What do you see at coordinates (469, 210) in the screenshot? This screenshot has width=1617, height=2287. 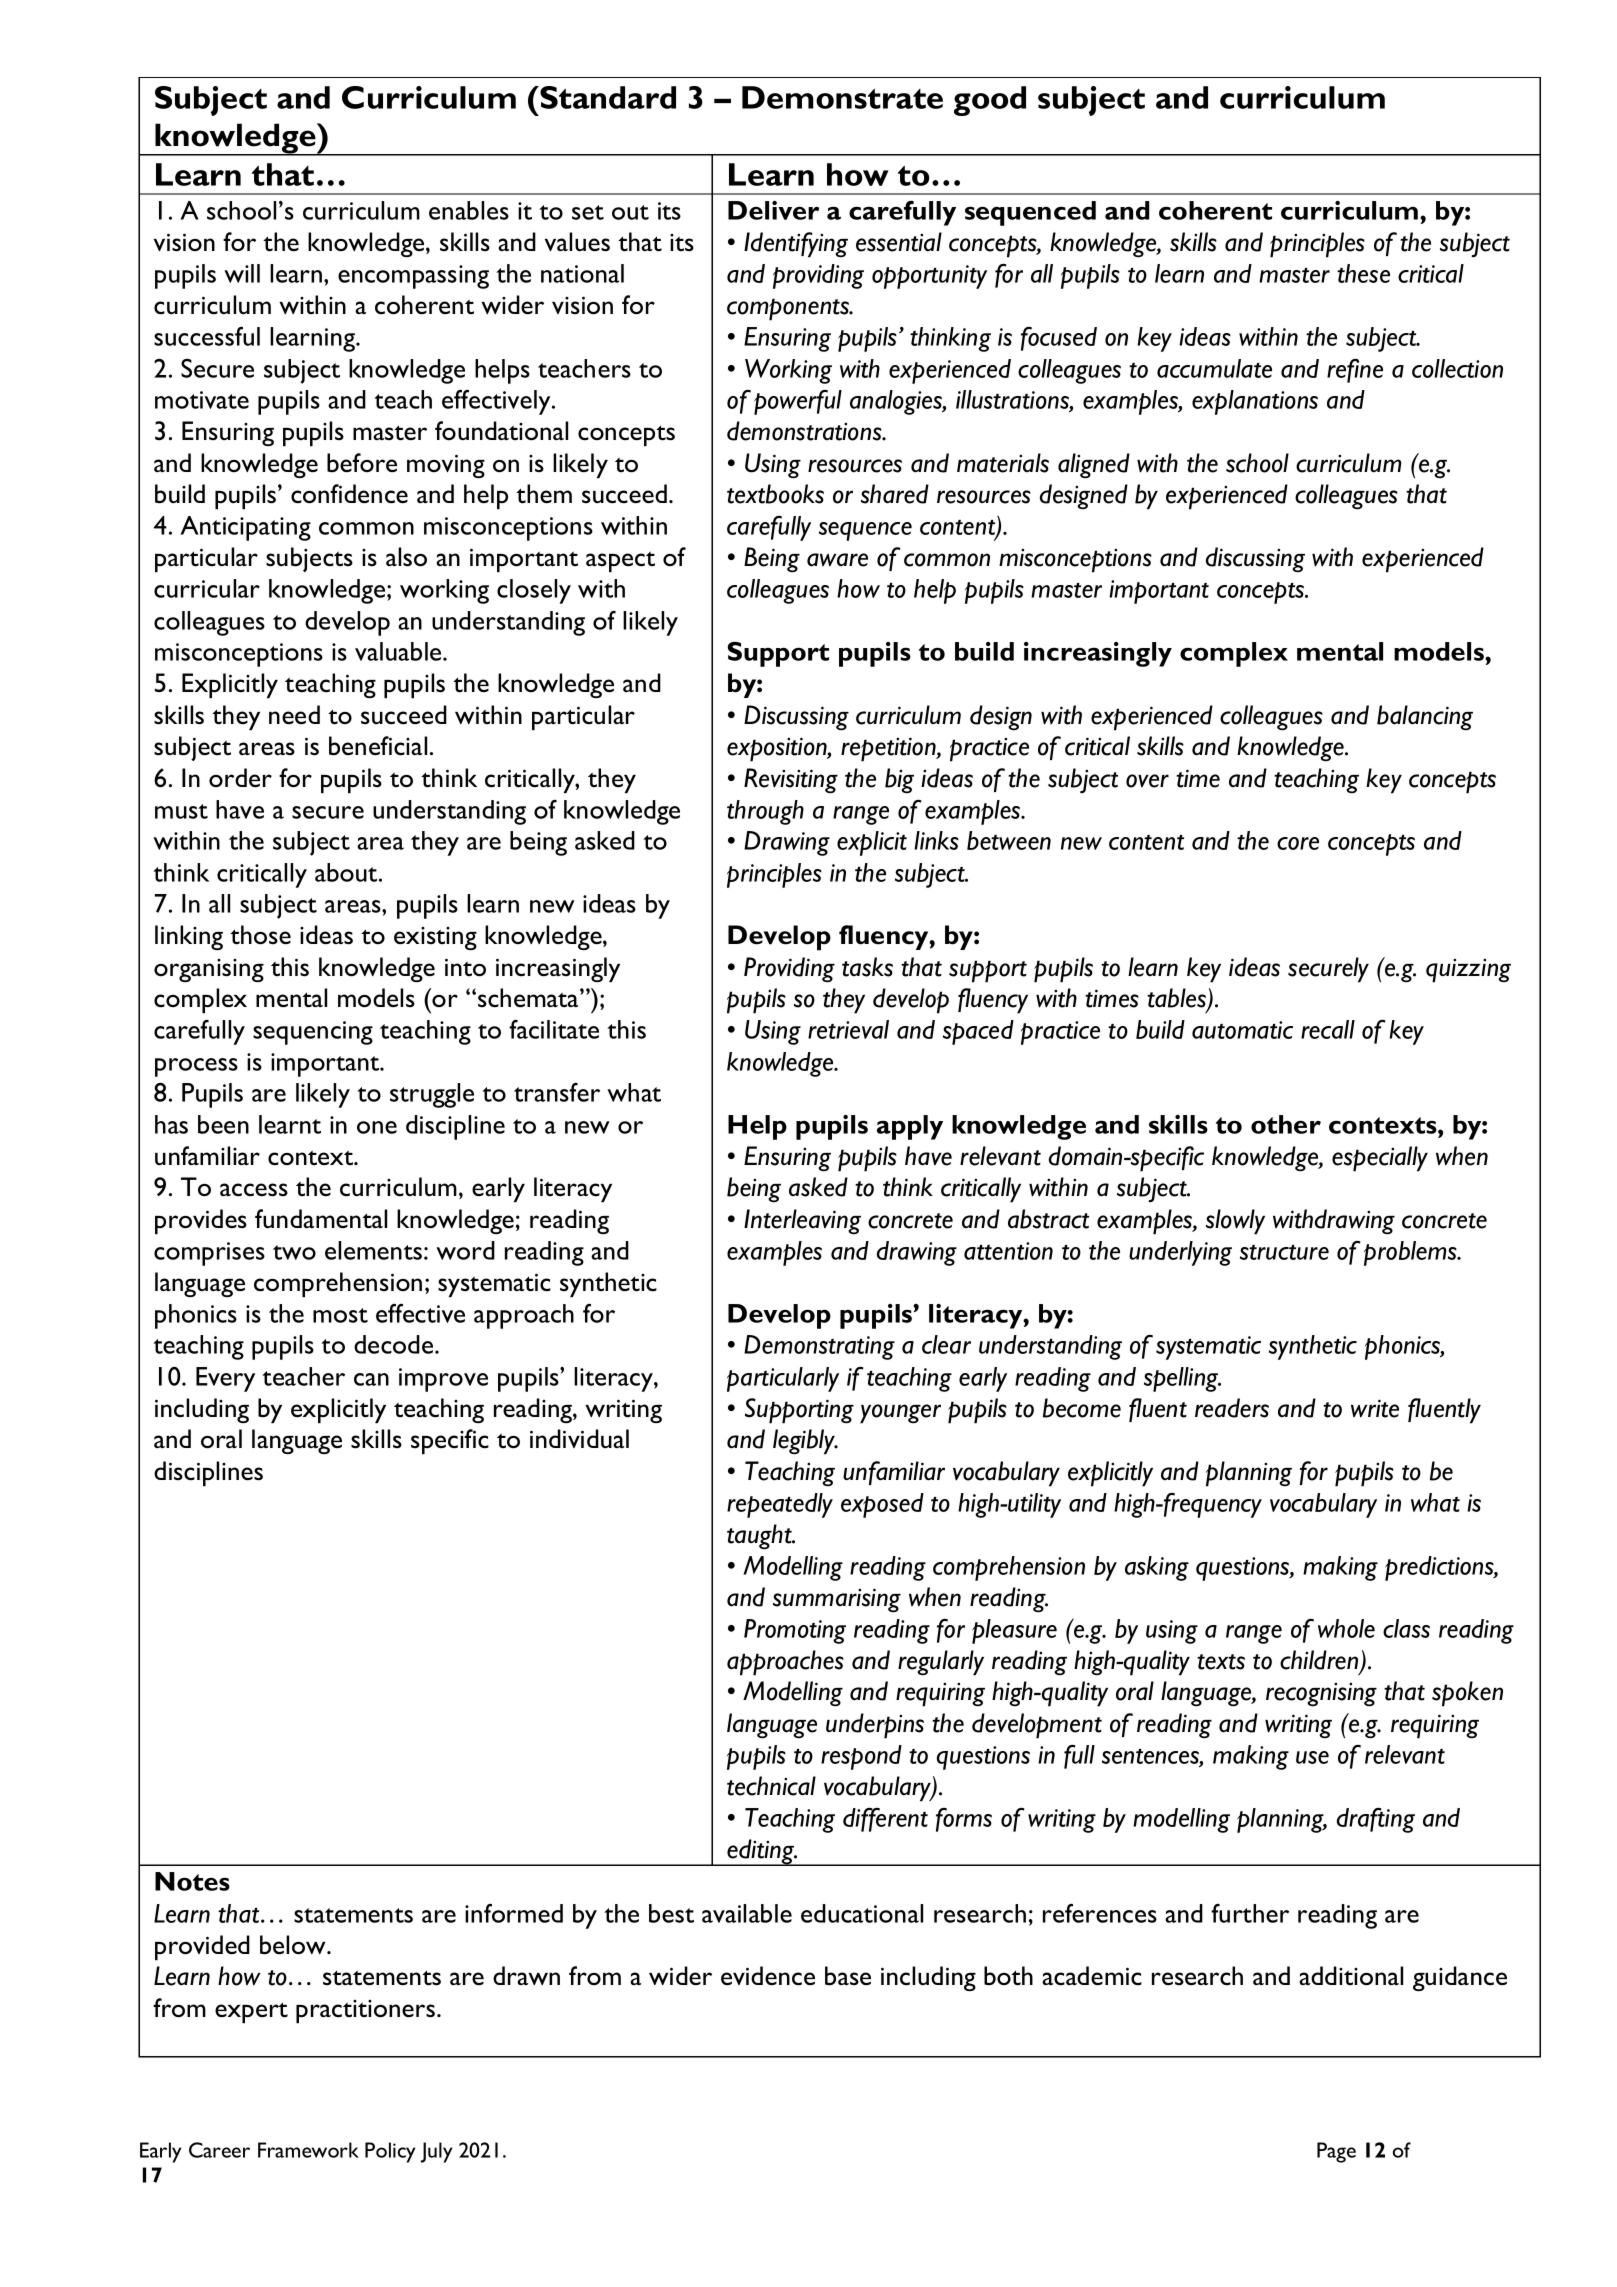 I see `enables` at bounding box center [469, 210].
